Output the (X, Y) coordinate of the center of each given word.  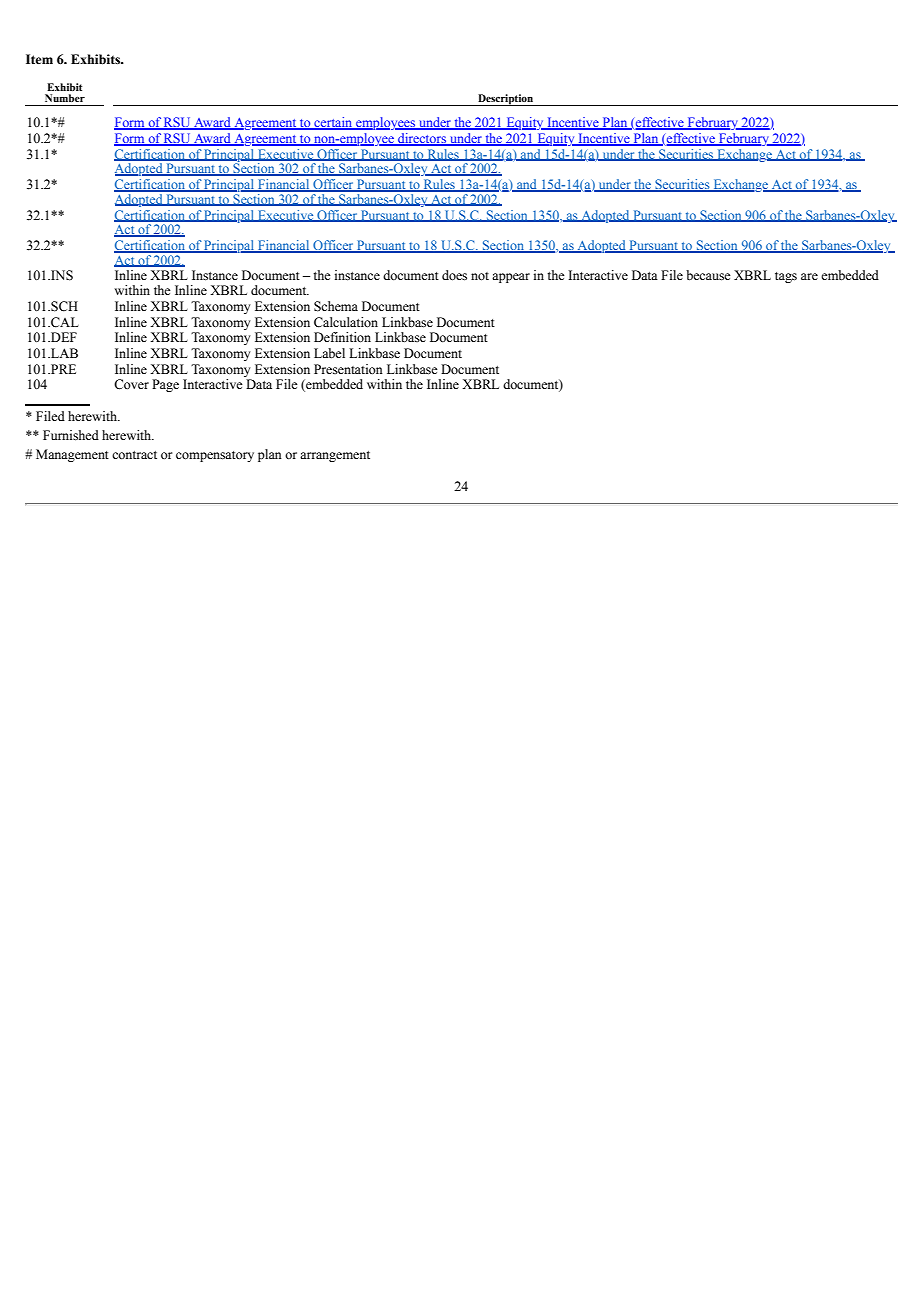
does (454, 275)
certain (333, 123)
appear (511, 278)
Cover (131, 384)
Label (329, 353)
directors (422, 139)
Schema (336, 306)
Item (39, 59)
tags (786, 277)
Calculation (346, 322)
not (480, 276)
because (708, 275)
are (809, 276)
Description (505, 100)
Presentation (348, 369)
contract (134, 455)
